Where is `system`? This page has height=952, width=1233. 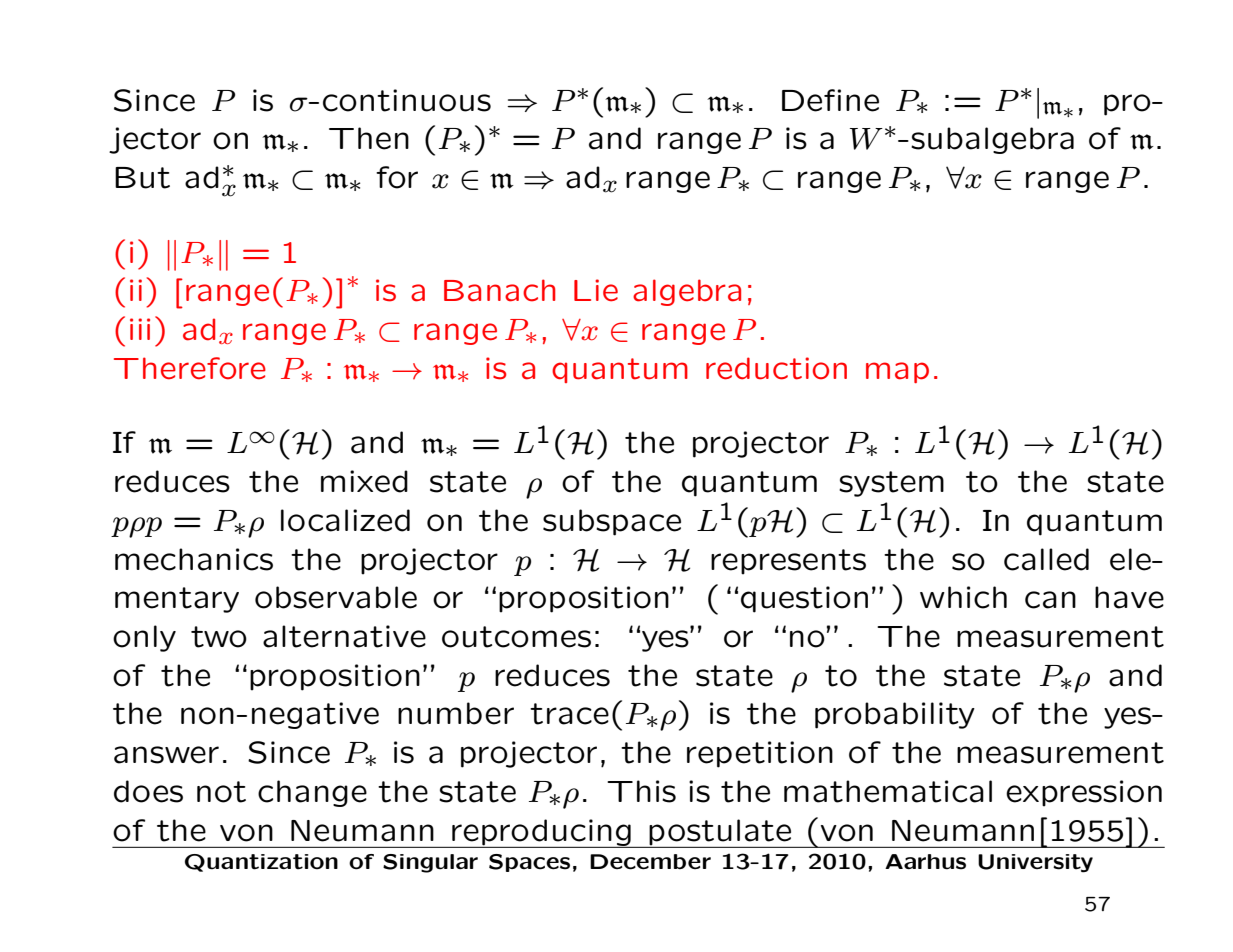 system is located at coordinates (891, 484).
